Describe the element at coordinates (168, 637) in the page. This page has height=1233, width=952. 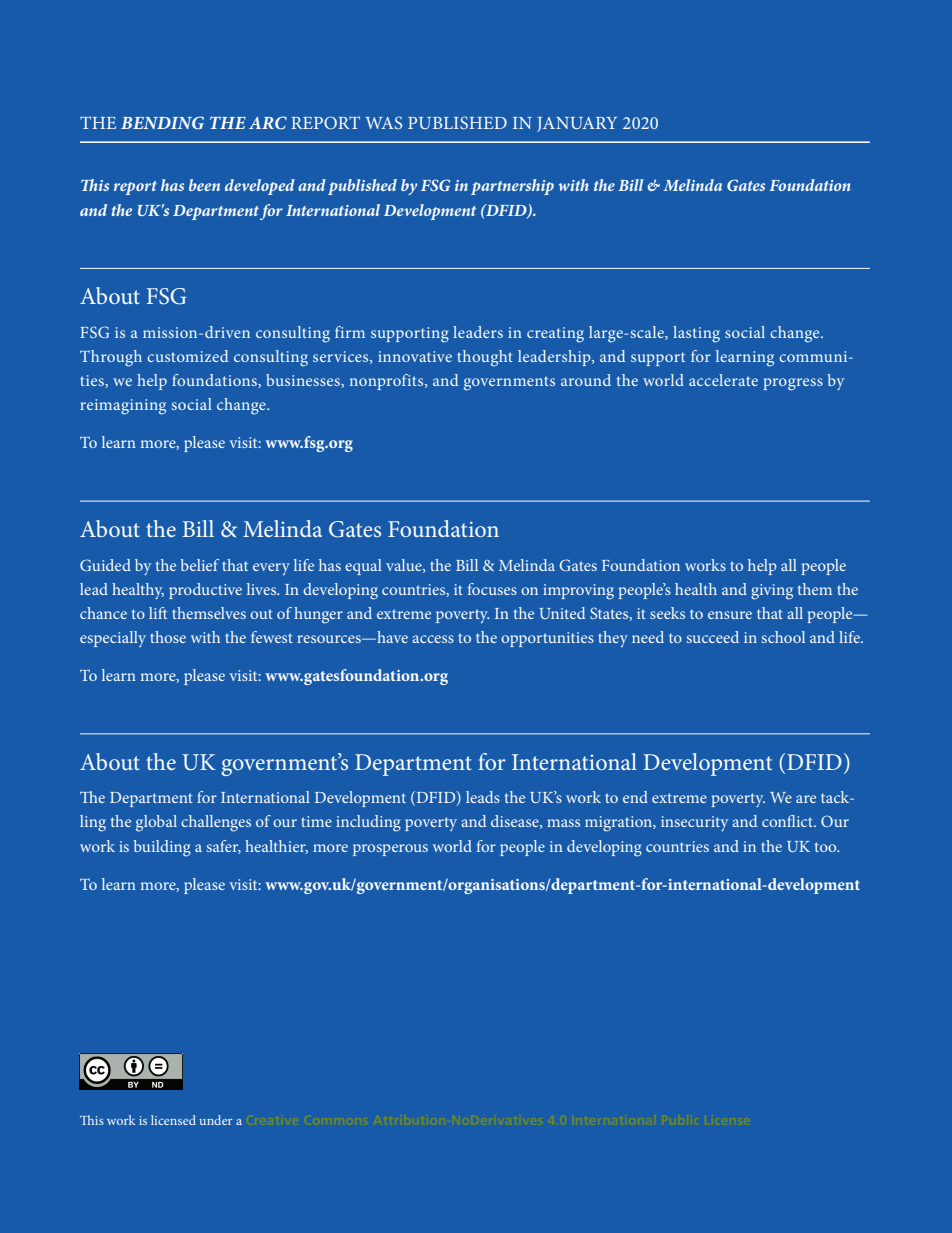
I see `those` at that location.
